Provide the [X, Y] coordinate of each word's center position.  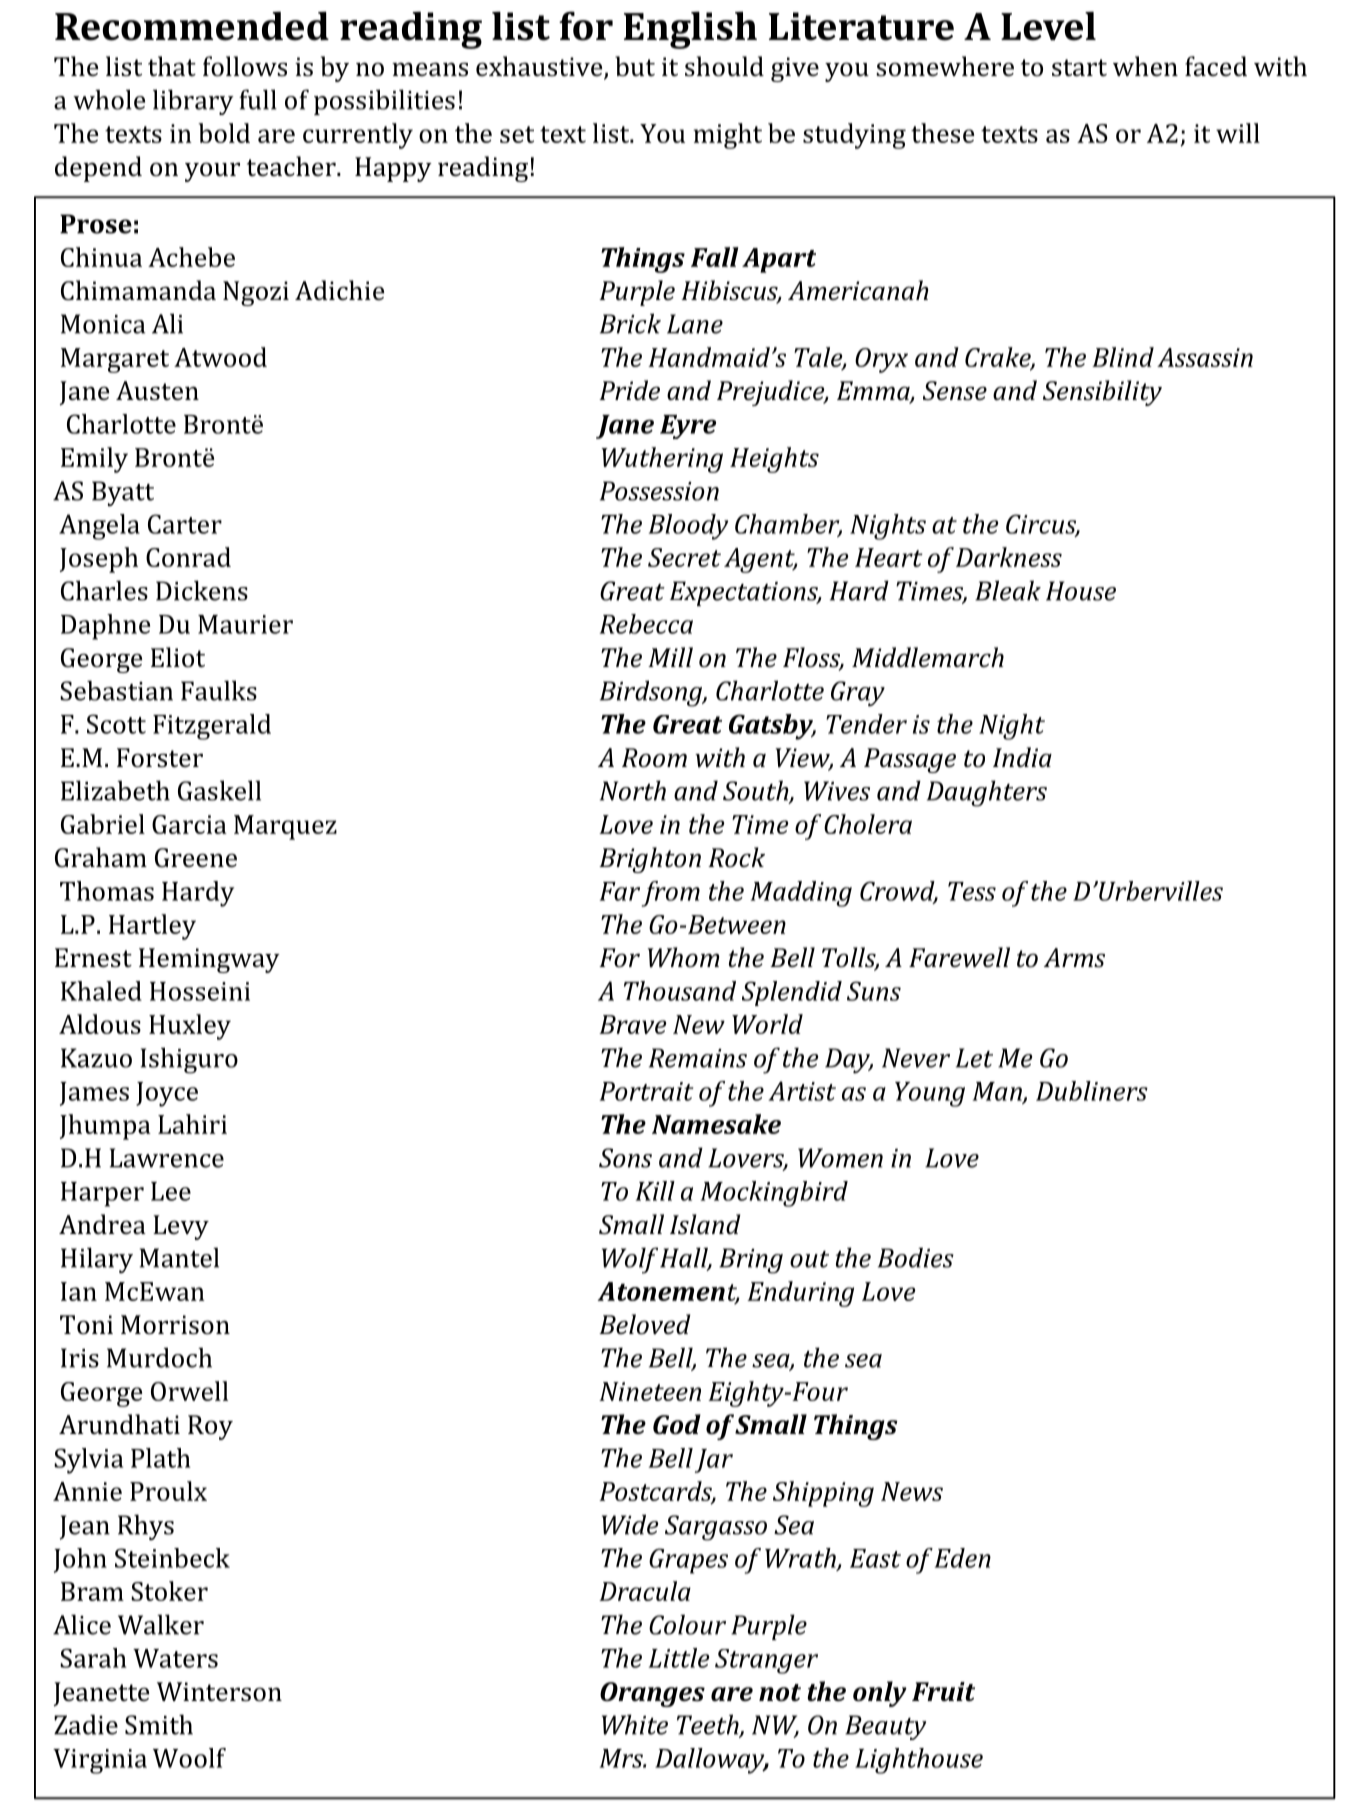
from [671, 894]
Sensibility [1102, 393]
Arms [1074, 958]
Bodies [916, 1257]
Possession [659, 491]
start [1079, 68]
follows [245, 66]
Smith [159, 1724]
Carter [185, 524]
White [635, 1724]
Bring [751, 1261]
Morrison [175, 1325]
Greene [196, 858]
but [635, 66]
